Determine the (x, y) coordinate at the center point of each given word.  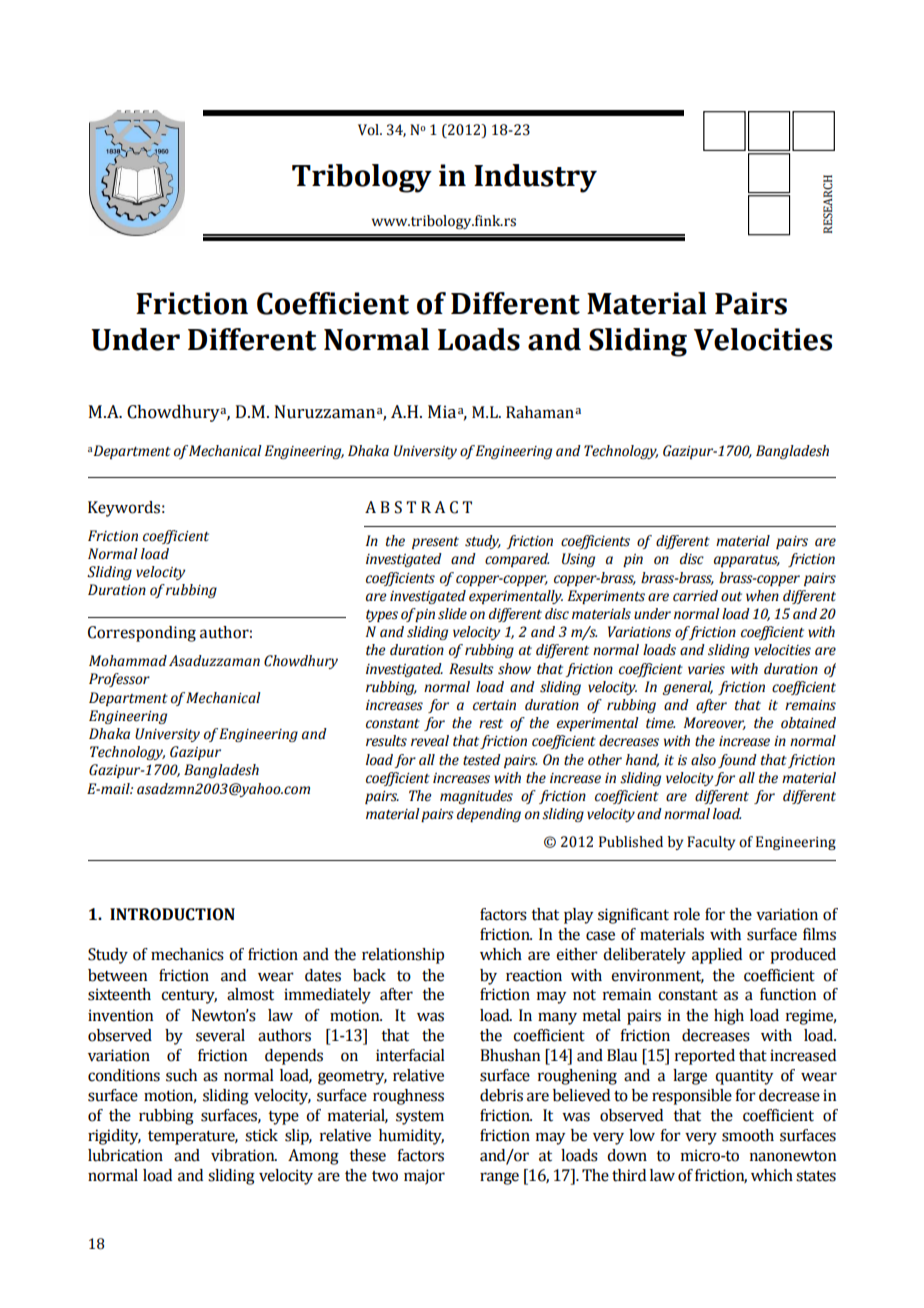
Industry (535, 178)
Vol (369, 130)
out (731, 597)
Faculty (711, 843)
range (499, 1178)
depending (489, 815)
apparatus (747, 561)
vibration (244, 1155)
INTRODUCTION (172, 914)
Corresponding (142, 634)
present (435, 543)
